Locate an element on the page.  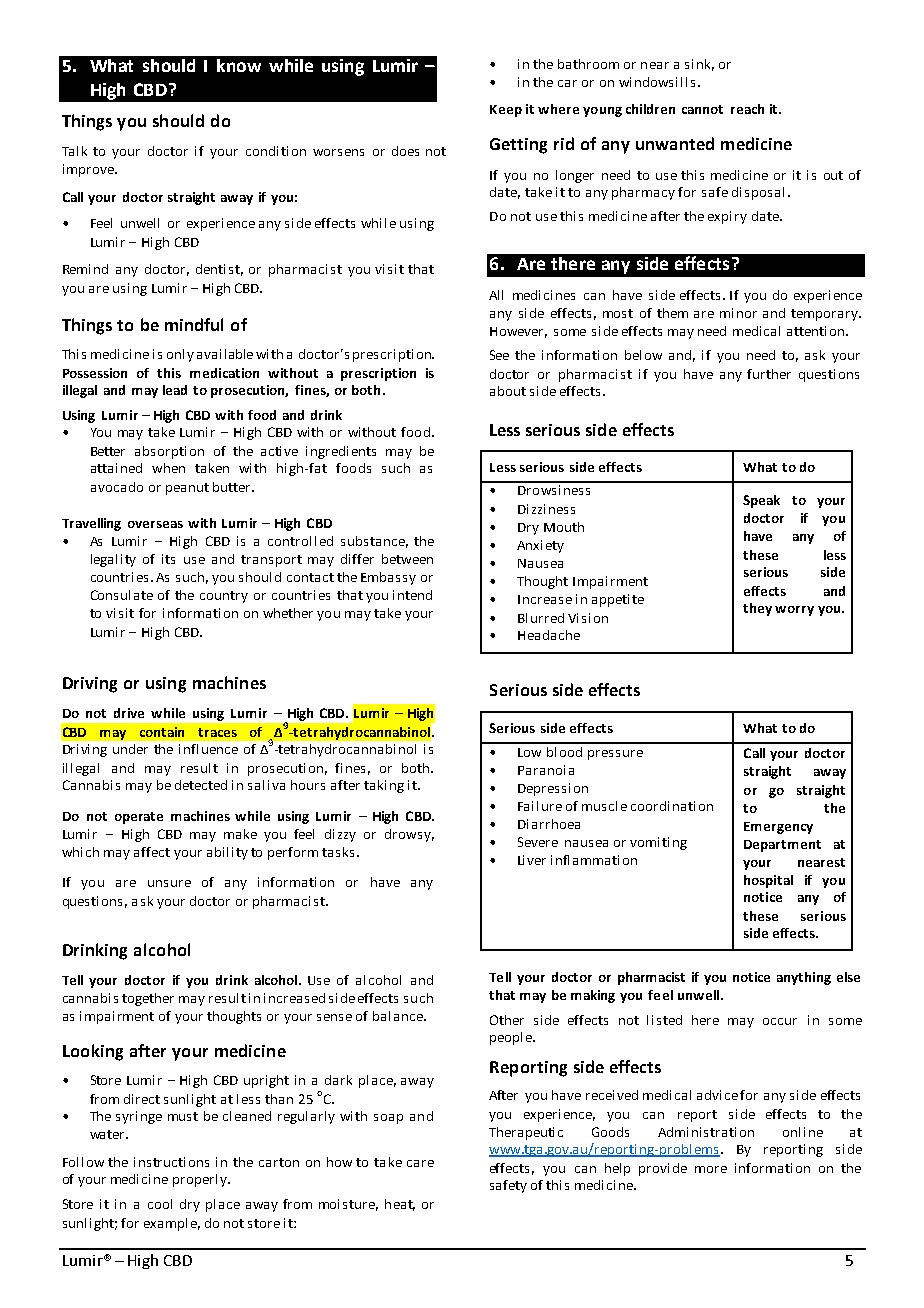
about is located at coordinates (508, 391).
